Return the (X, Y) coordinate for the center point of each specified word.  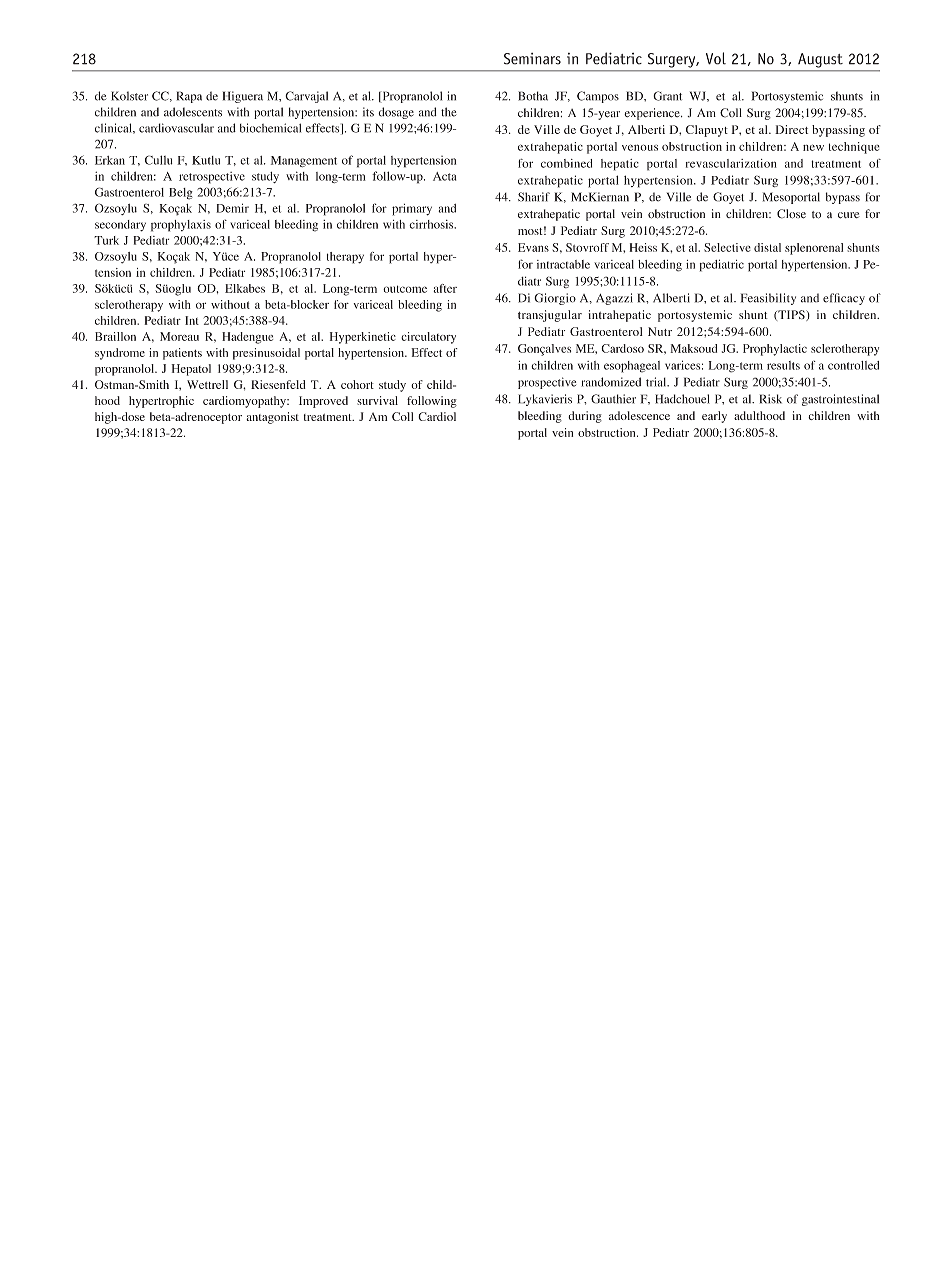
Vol (716, 58)
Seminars (532, 59)
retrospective (212, 178)
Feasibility (768, 299)
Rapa (189, 97)
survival (377, 400)
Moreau (179, 336)
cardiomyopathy (245, 402)
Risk (771, 399)
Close (791, 214)
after (445, 288)
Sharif (534, 197)
